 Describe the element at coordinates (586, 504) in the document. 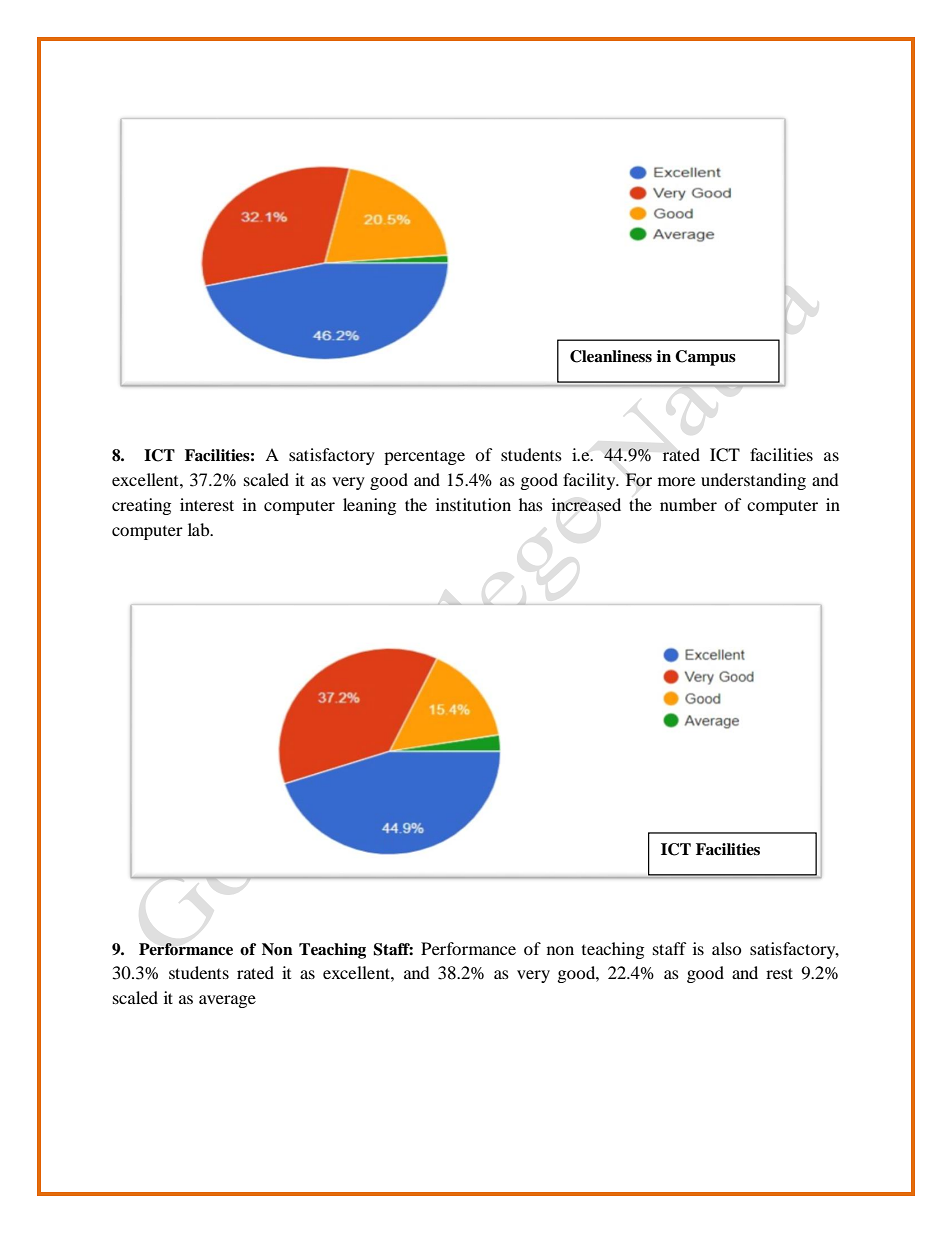

I see `increased` at that location.
